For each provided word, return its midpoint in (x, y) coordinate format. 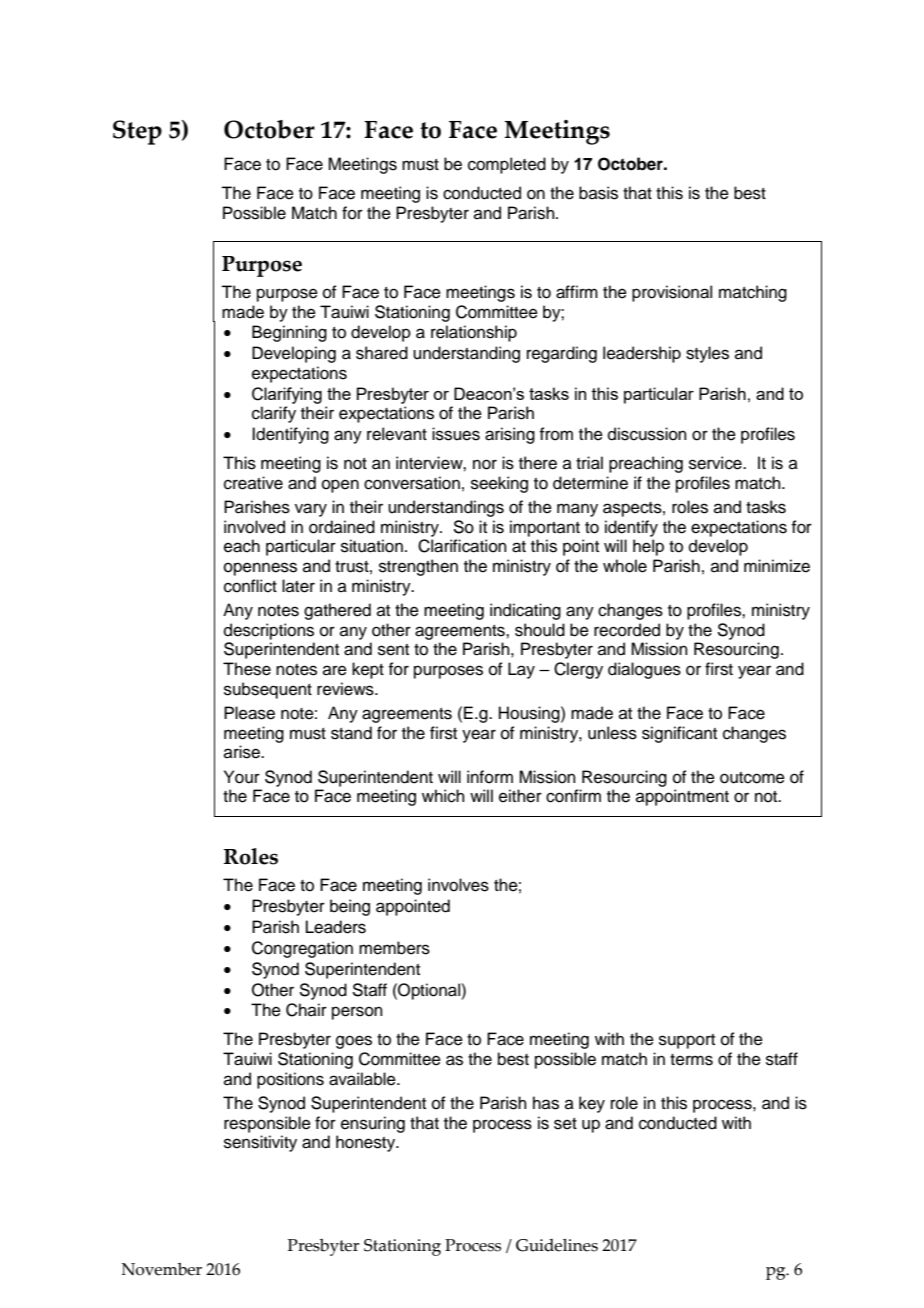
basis (598, 193)
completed (507, 165)
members (394, 948)
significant (679, 734)
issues (456, 434)
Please (249, 713)
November (162, 1269)
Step (137, 132)
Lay (521, 670)
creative (253, 483)
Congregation (302, 949)
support (687, 1041)
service (716, 463)
